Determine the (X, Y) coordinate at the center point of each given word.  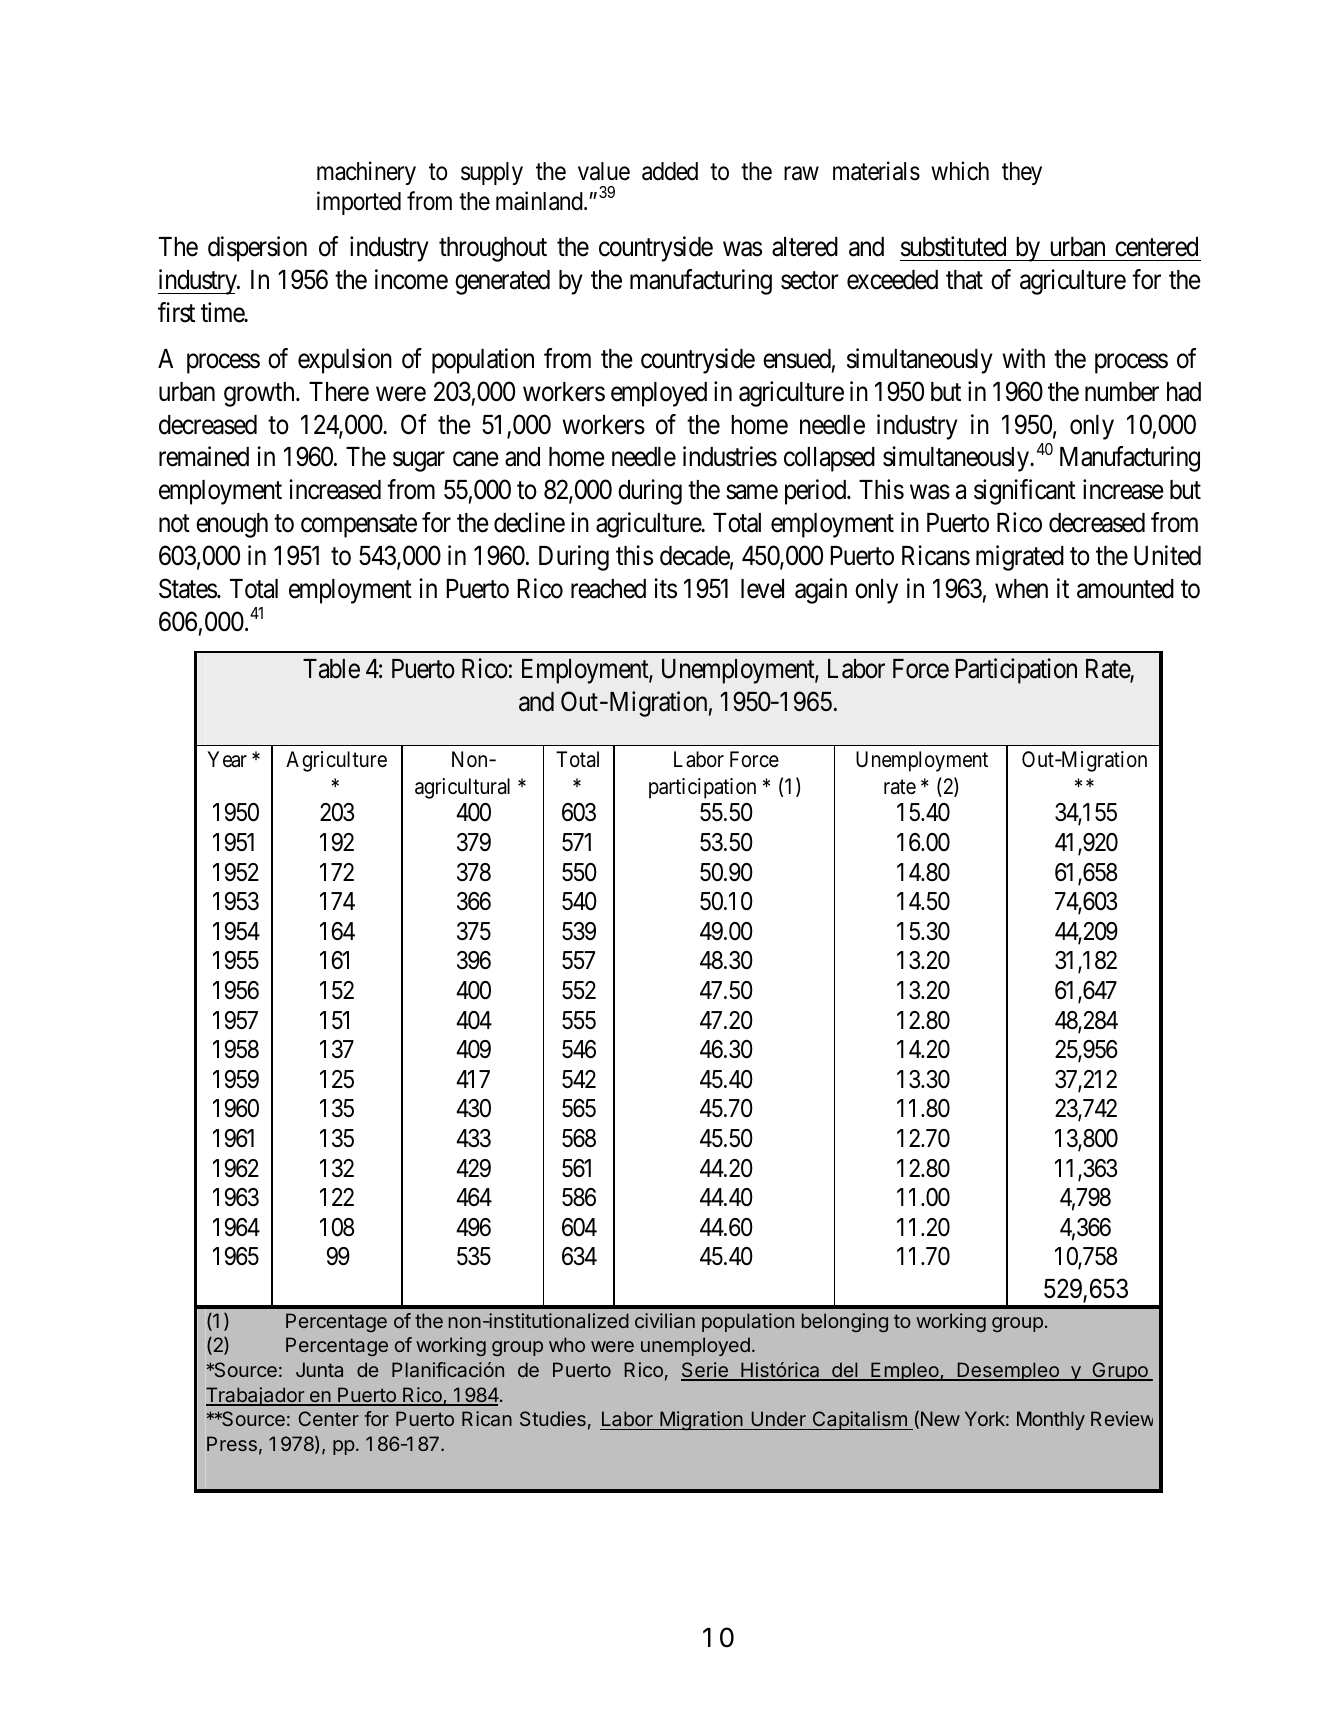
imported (359, 203)
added (670, 171)
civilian (665, 1320)
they (1022, 173)
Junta (319, 1369)
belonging (845, 1322)
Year (227, 759)
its (665, 588)
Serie (705, 1371)
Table (331, 669)
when (1021, 589)
